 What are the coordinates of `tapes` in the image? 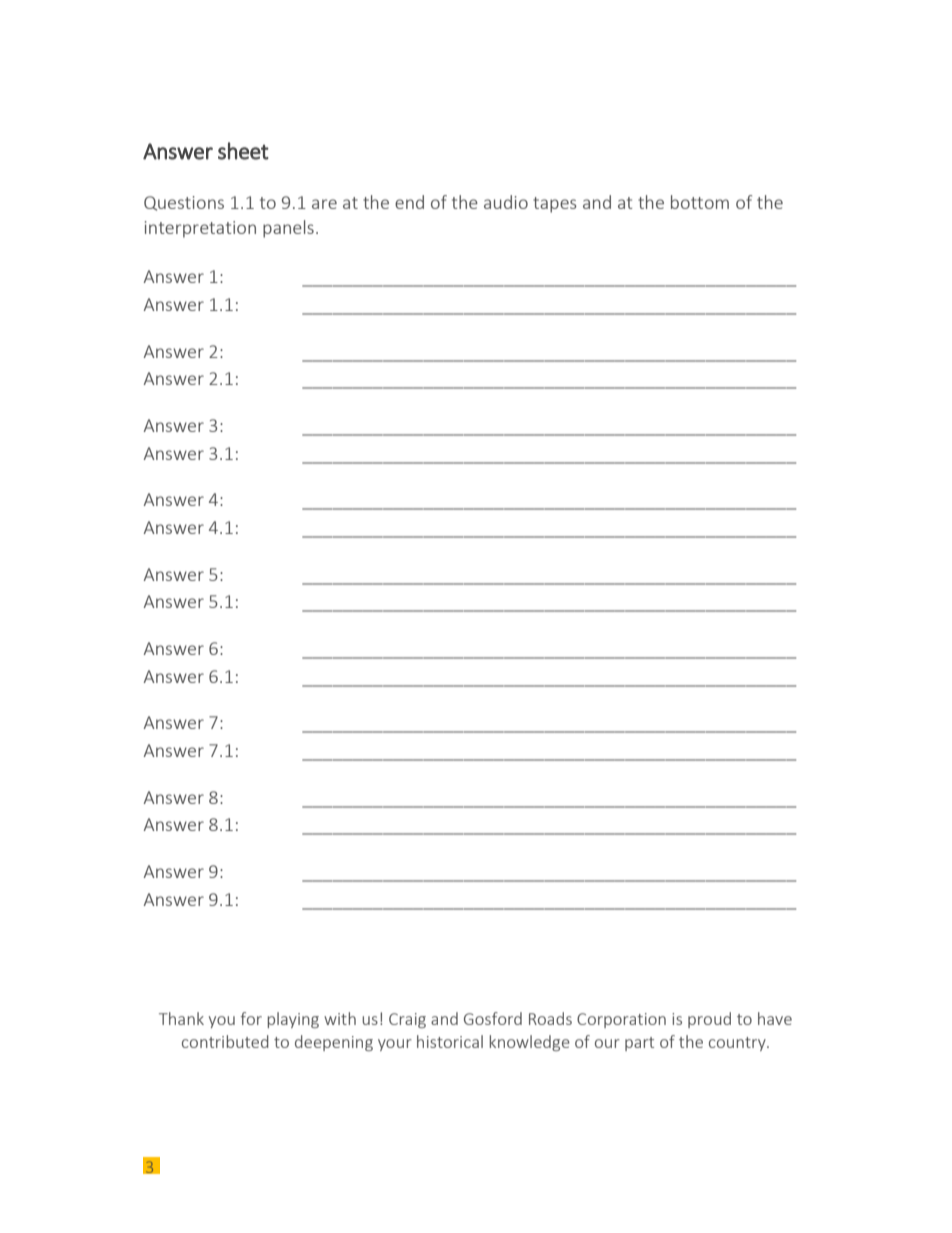 It's located at (555, 205).
